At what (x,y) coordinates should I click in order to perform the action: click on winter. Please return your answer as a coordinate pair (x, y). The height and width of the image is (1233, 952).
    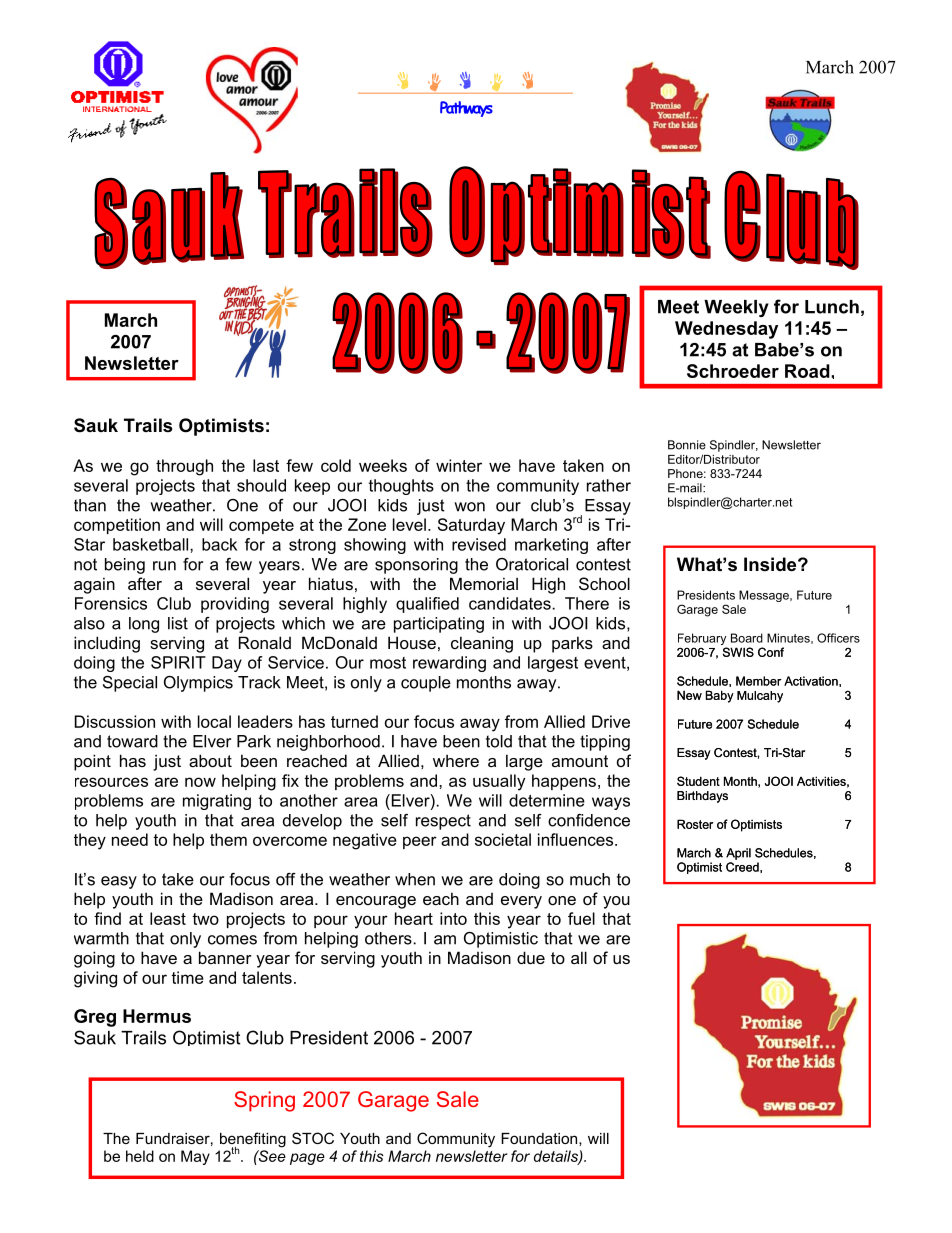
    Looking at the image, I should click on (459, 465).
